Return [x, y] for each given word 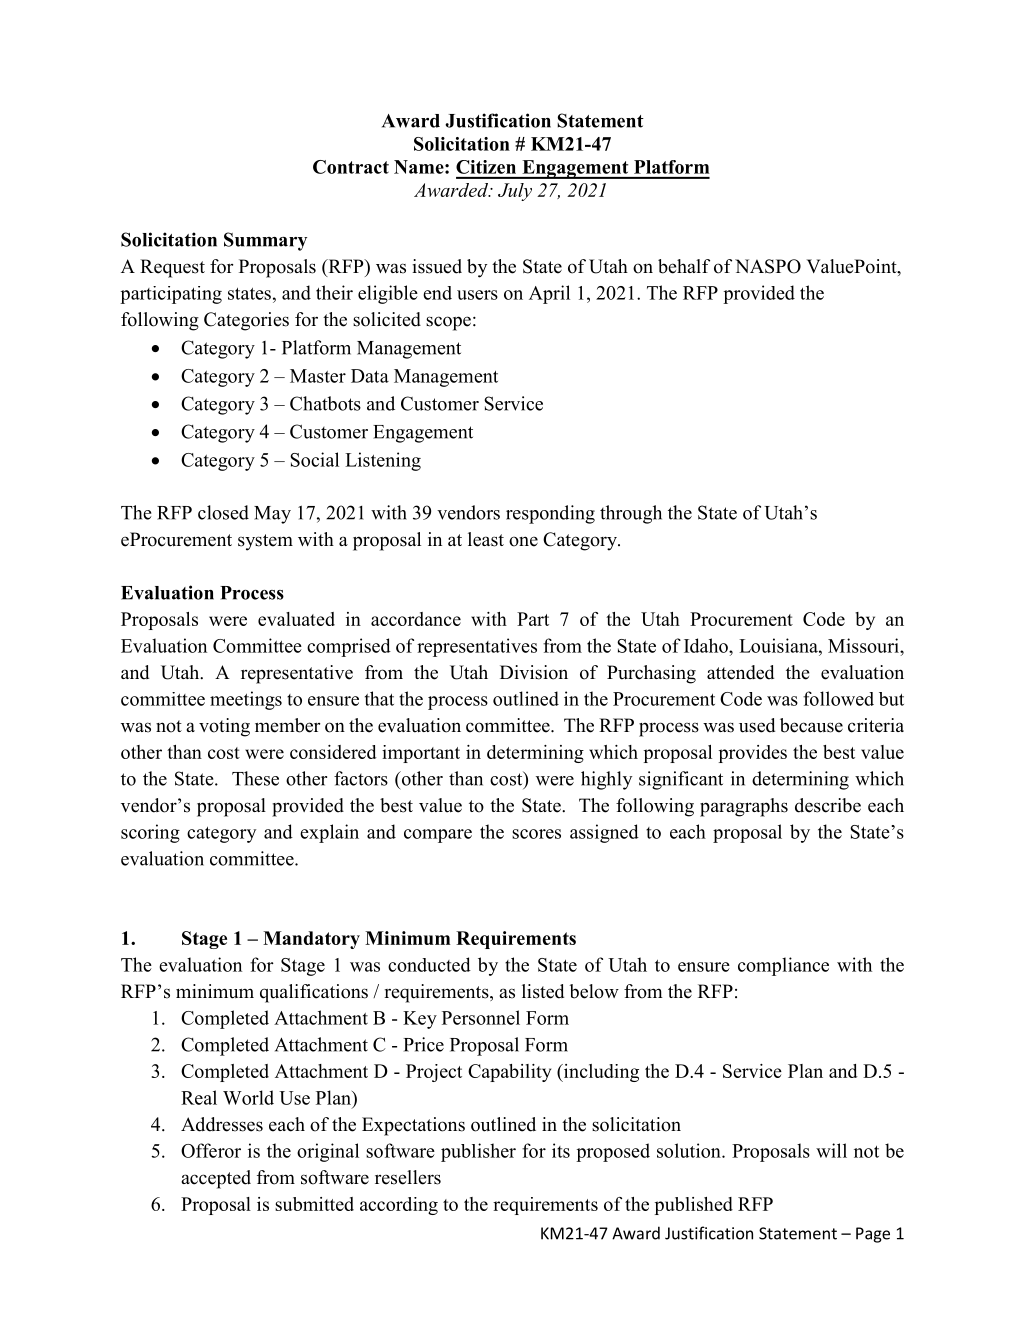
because [811, 725]
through [631, 514]
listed [543, 991]
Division [534, 672]
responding [550, 514]
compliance [783, 966]
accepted [216, 1179]
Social [314, 459]
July [515, 192]
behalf [684, 266]
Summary [265, 241]
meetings [246, 700]
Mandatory [311, 940]
